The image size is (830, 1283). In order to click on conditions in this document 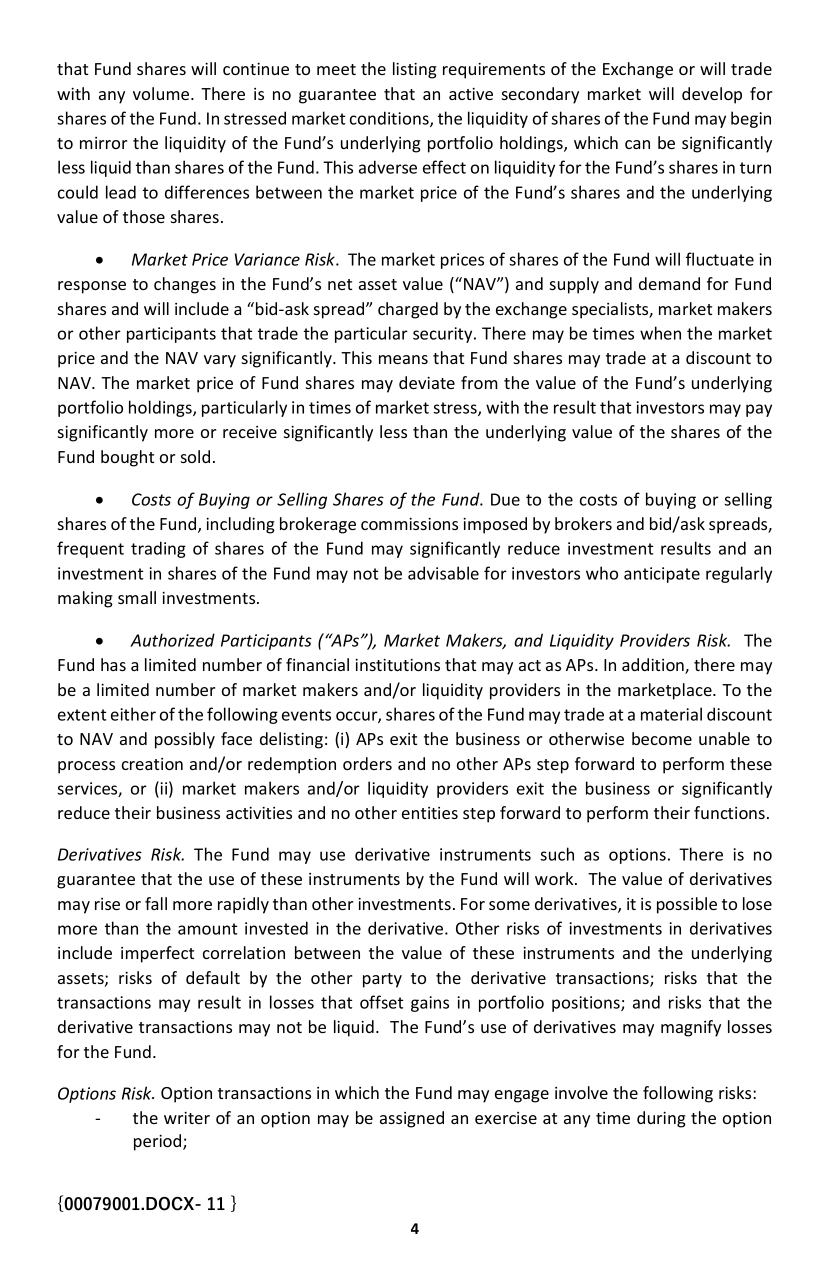, I will do `click(390, 119)`.
